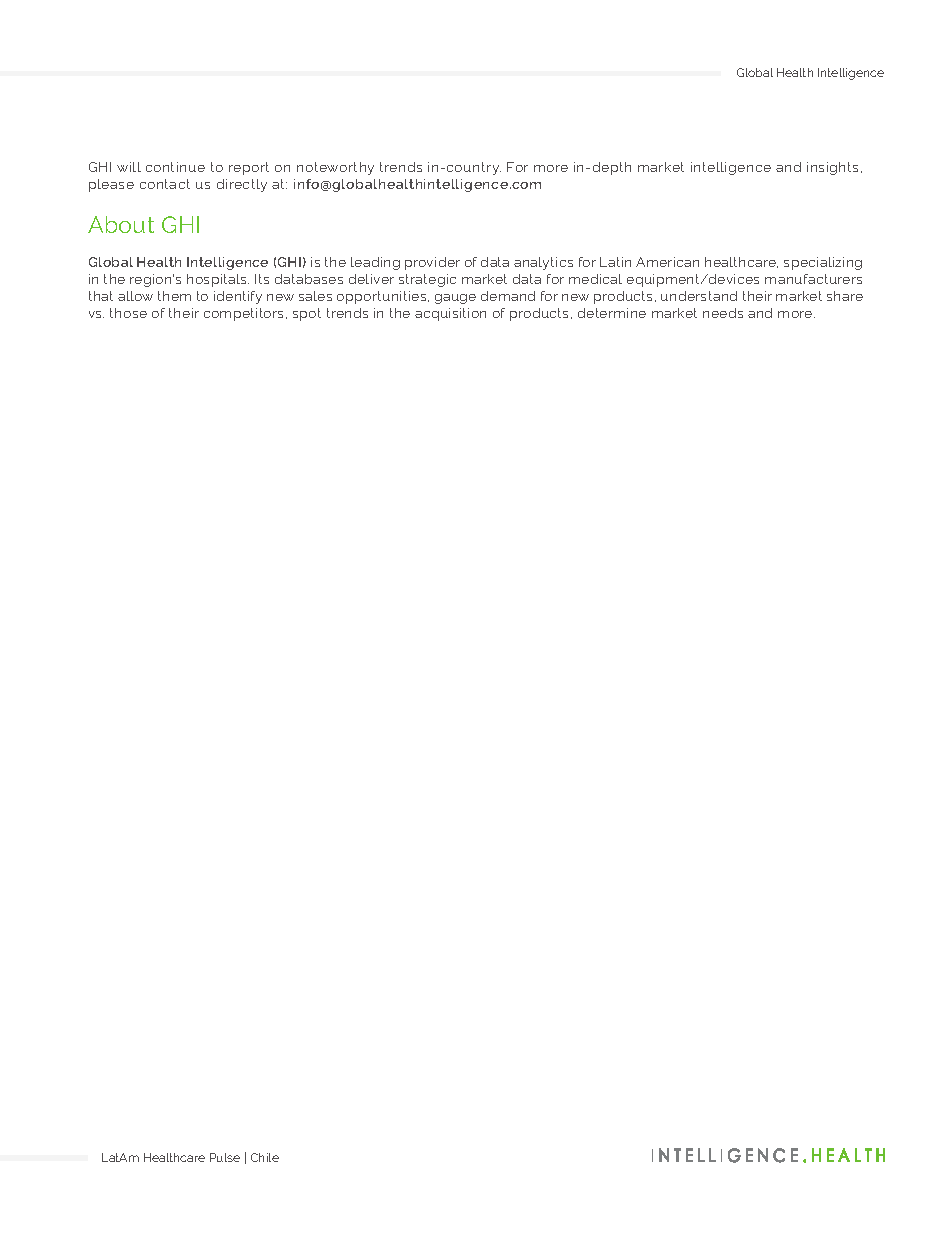  Describe the element at coordinates (225, 1157) in the screenshot. I see `Pulse` at that location.
